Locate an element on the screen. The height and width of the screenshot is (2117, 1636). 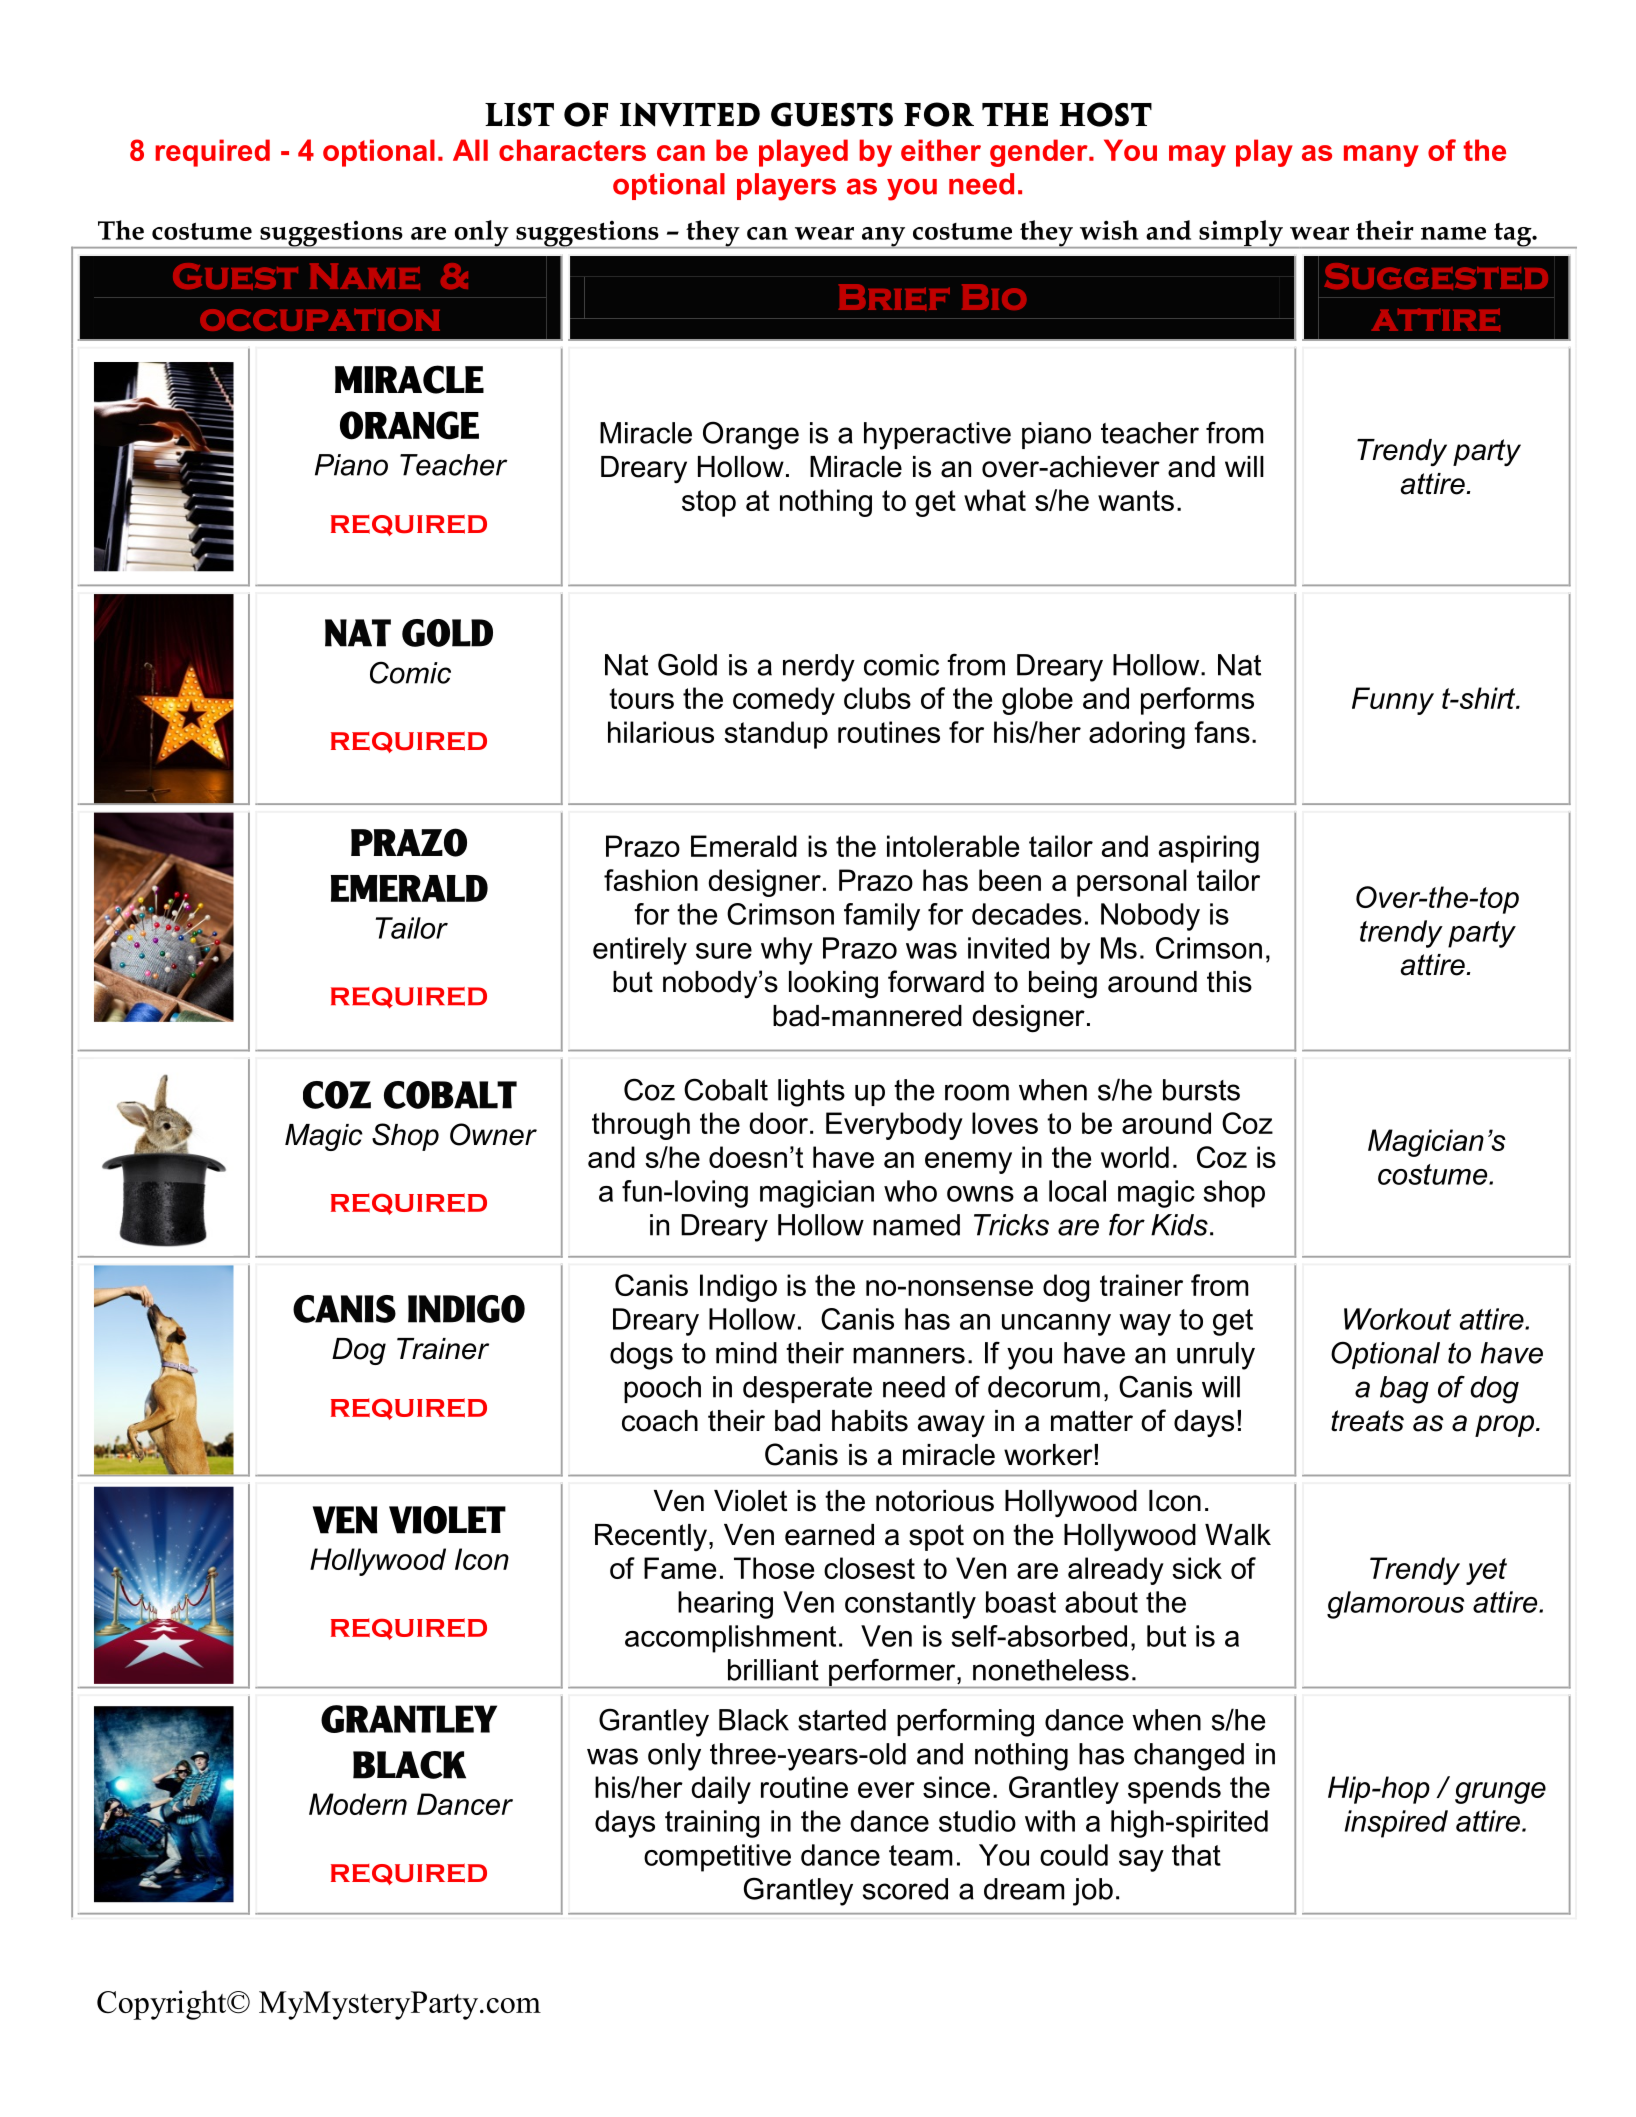
Workout is located at coordinates (1397, 1319).
